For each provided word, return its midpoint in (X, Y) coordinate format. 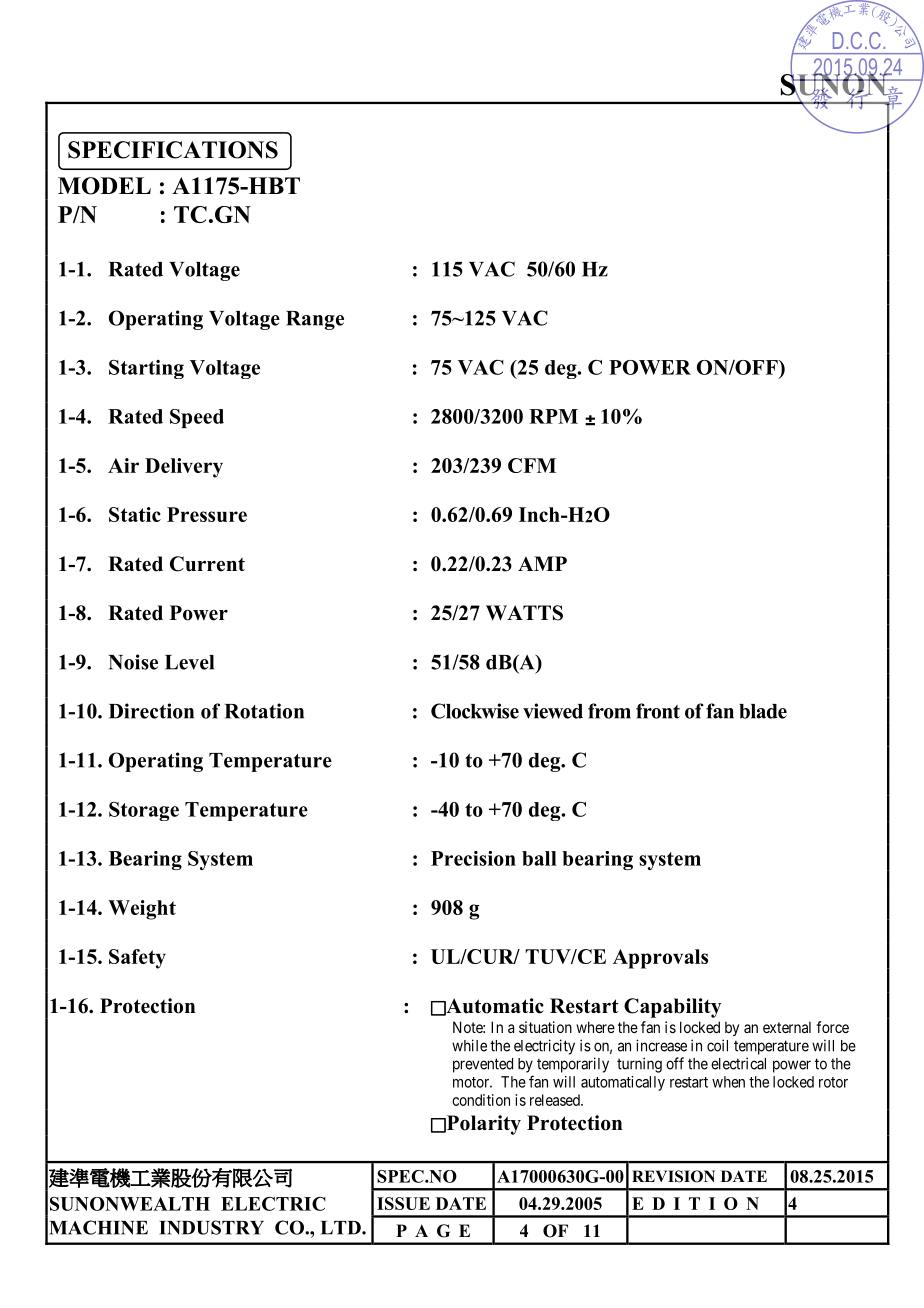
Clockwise (475, 711)
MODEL (104, 186)
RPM (553, 416)
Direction (151, 711)
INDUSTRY (211, 1227)
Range (315, 320)
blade (763, 711)
